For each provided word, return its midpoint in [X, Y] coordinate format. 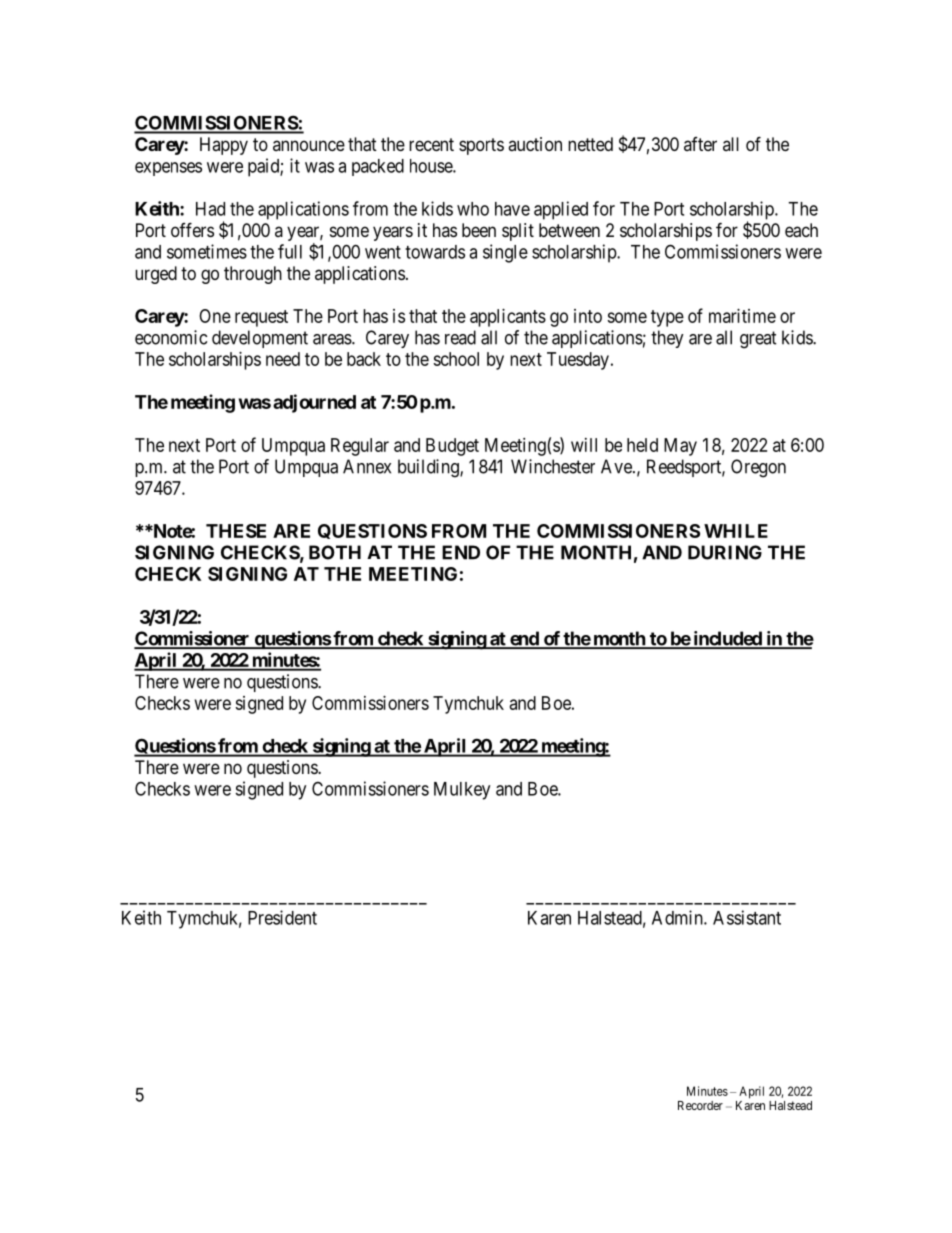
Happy [224, 146]
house [432, 166]
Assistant [747, 917]
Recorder [700, 1105]
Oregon [758, 468]
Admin [678, 917]
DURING [725, 552]
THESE [236, 531]
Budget [452, 447]
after [700, 144]
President [282, 917]
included [727, 639]
